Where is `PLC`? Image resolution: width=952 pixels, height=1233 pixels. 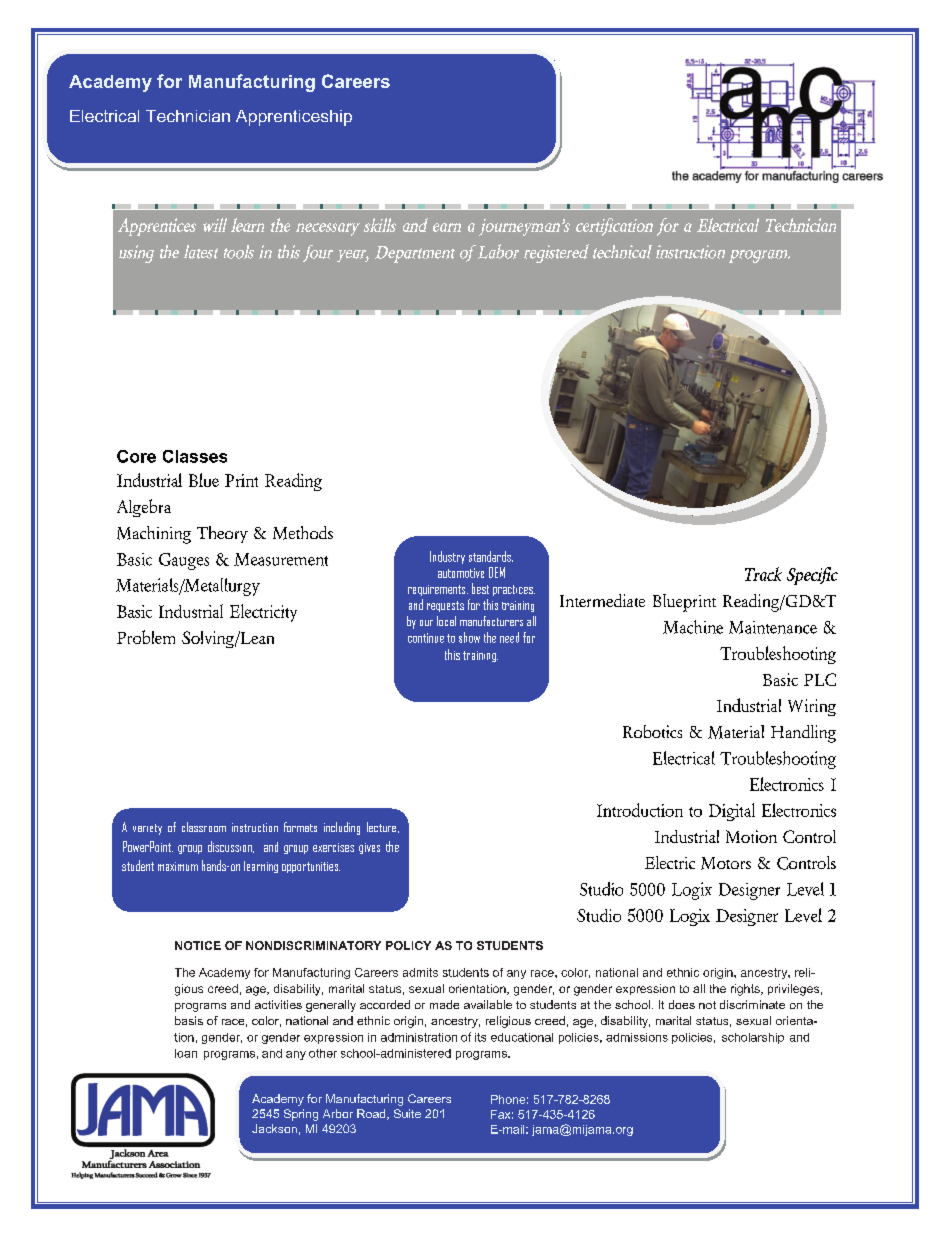 PLC is located at coordinates (820, 679).
